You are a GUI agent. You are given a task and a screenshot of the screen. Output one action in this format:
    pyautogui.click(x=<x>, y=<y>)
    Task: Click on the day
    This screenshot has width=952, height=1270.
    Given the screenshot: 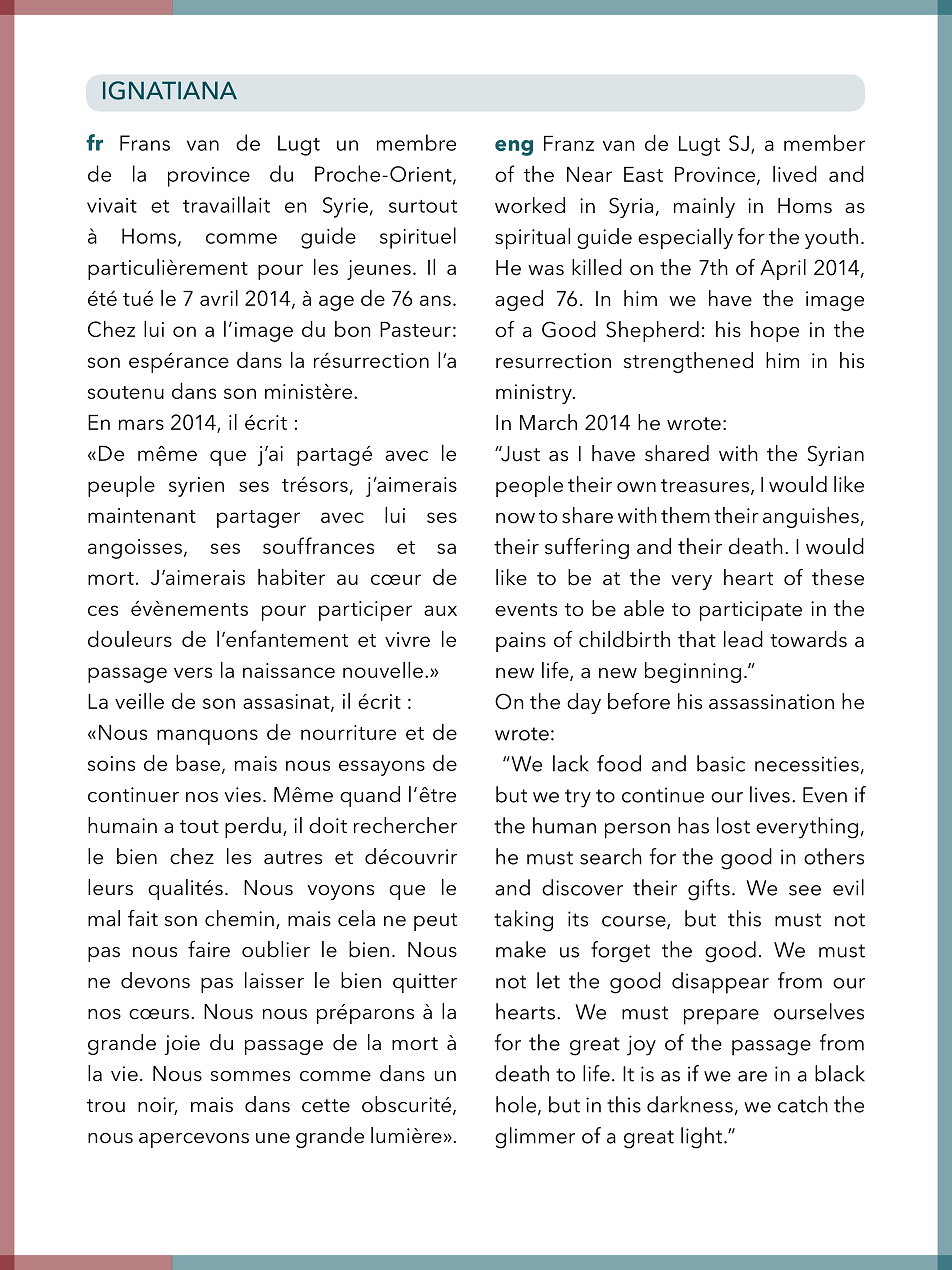 What is the action you would take?
    pyautogui.click(x=584, y=703)
